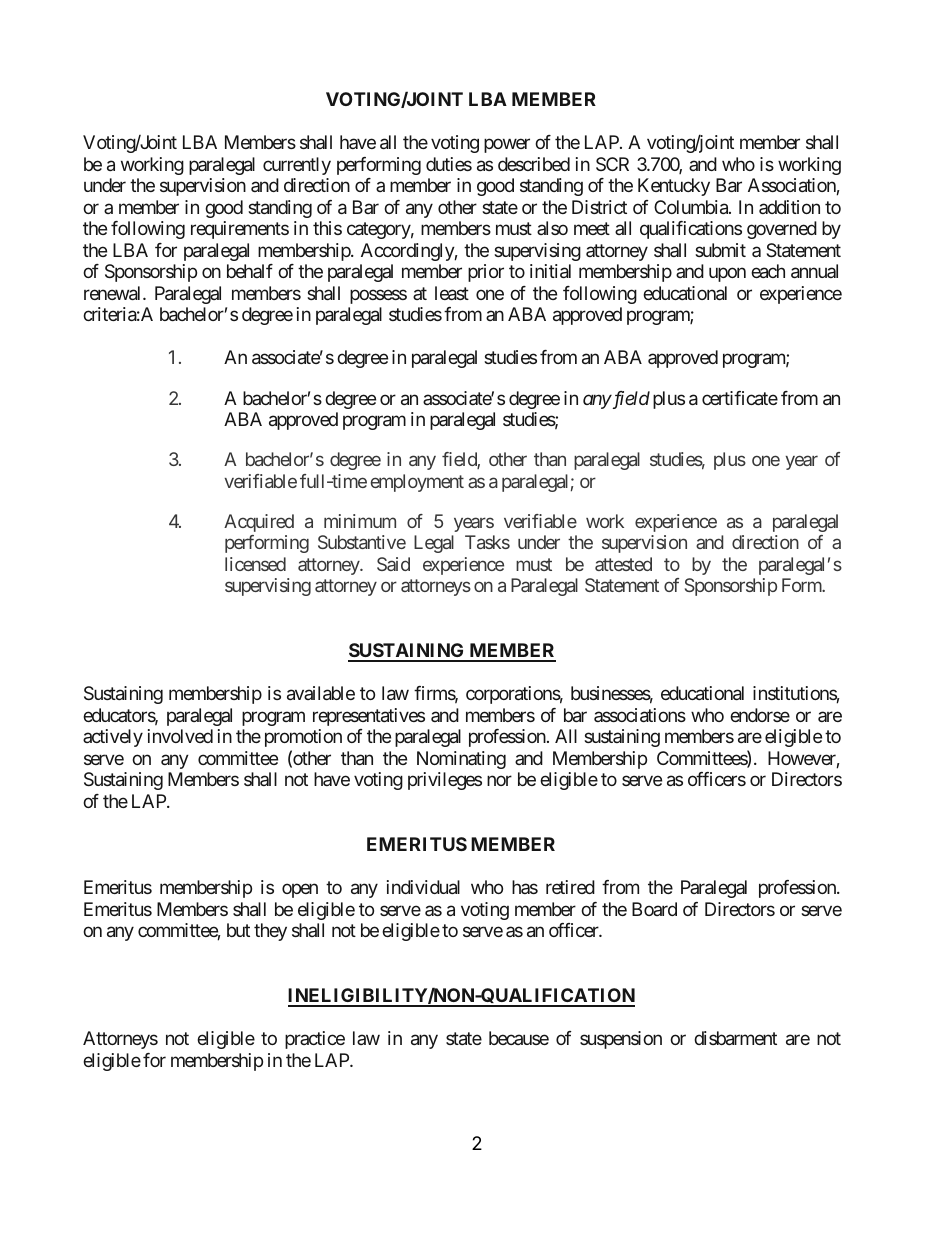 Image resolution: width=952 pixels, height=1233 pixels. I want to click on power, so click(507, 146).
